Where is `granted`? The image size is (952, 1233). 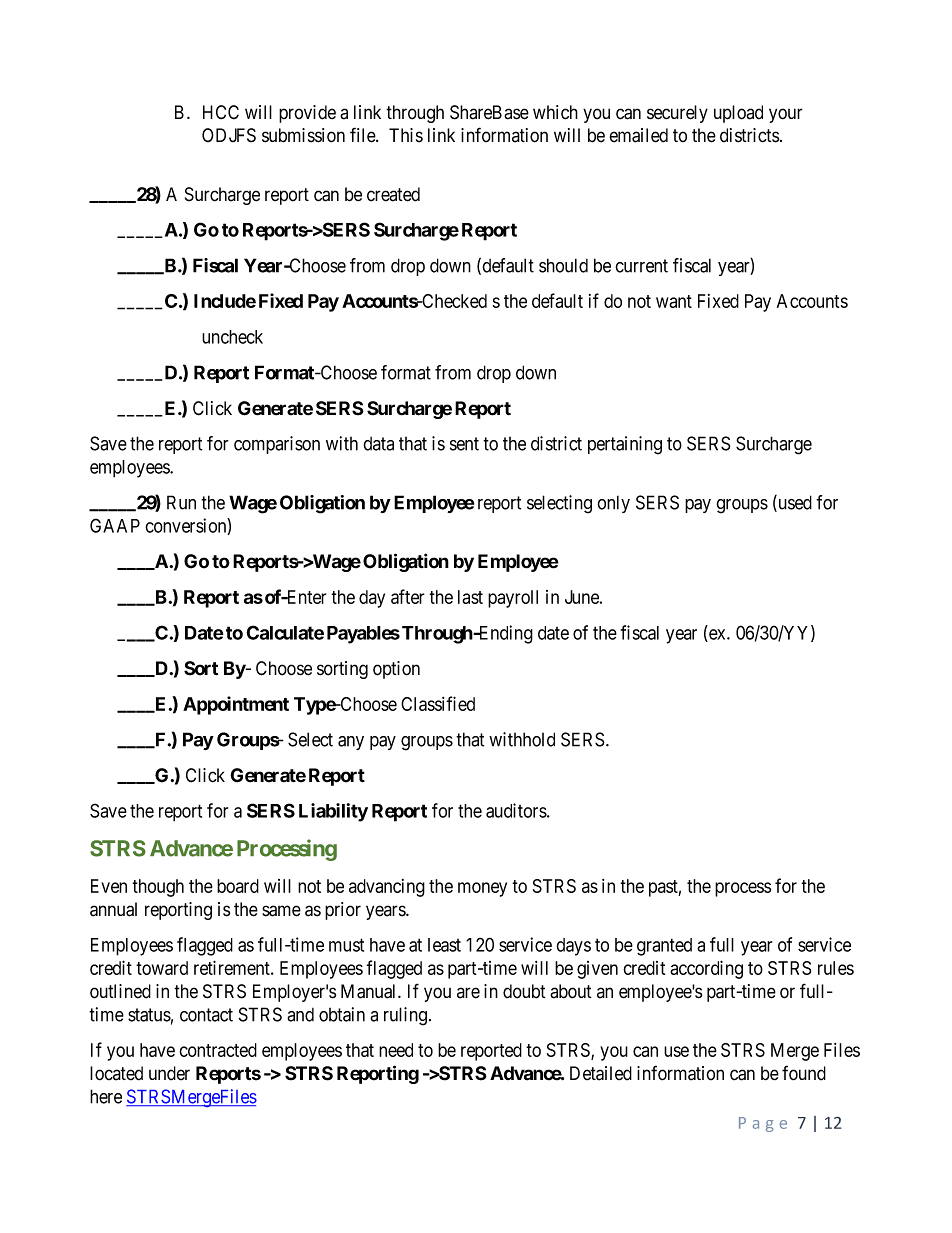
granted is located at coordinates (664, 947).
